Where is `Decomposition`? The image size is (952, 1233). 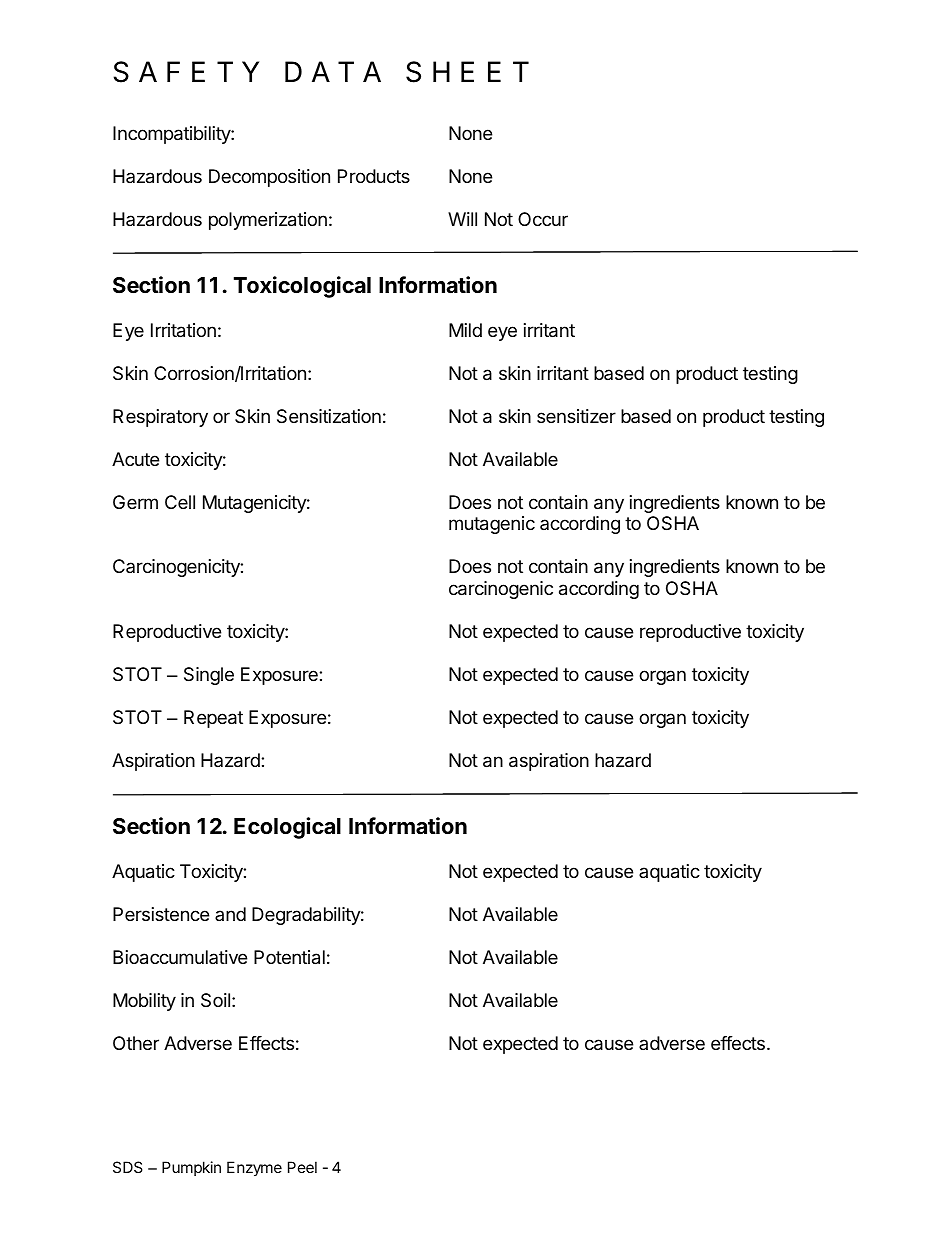
Decomposition is located at coordinates (269, 178).
